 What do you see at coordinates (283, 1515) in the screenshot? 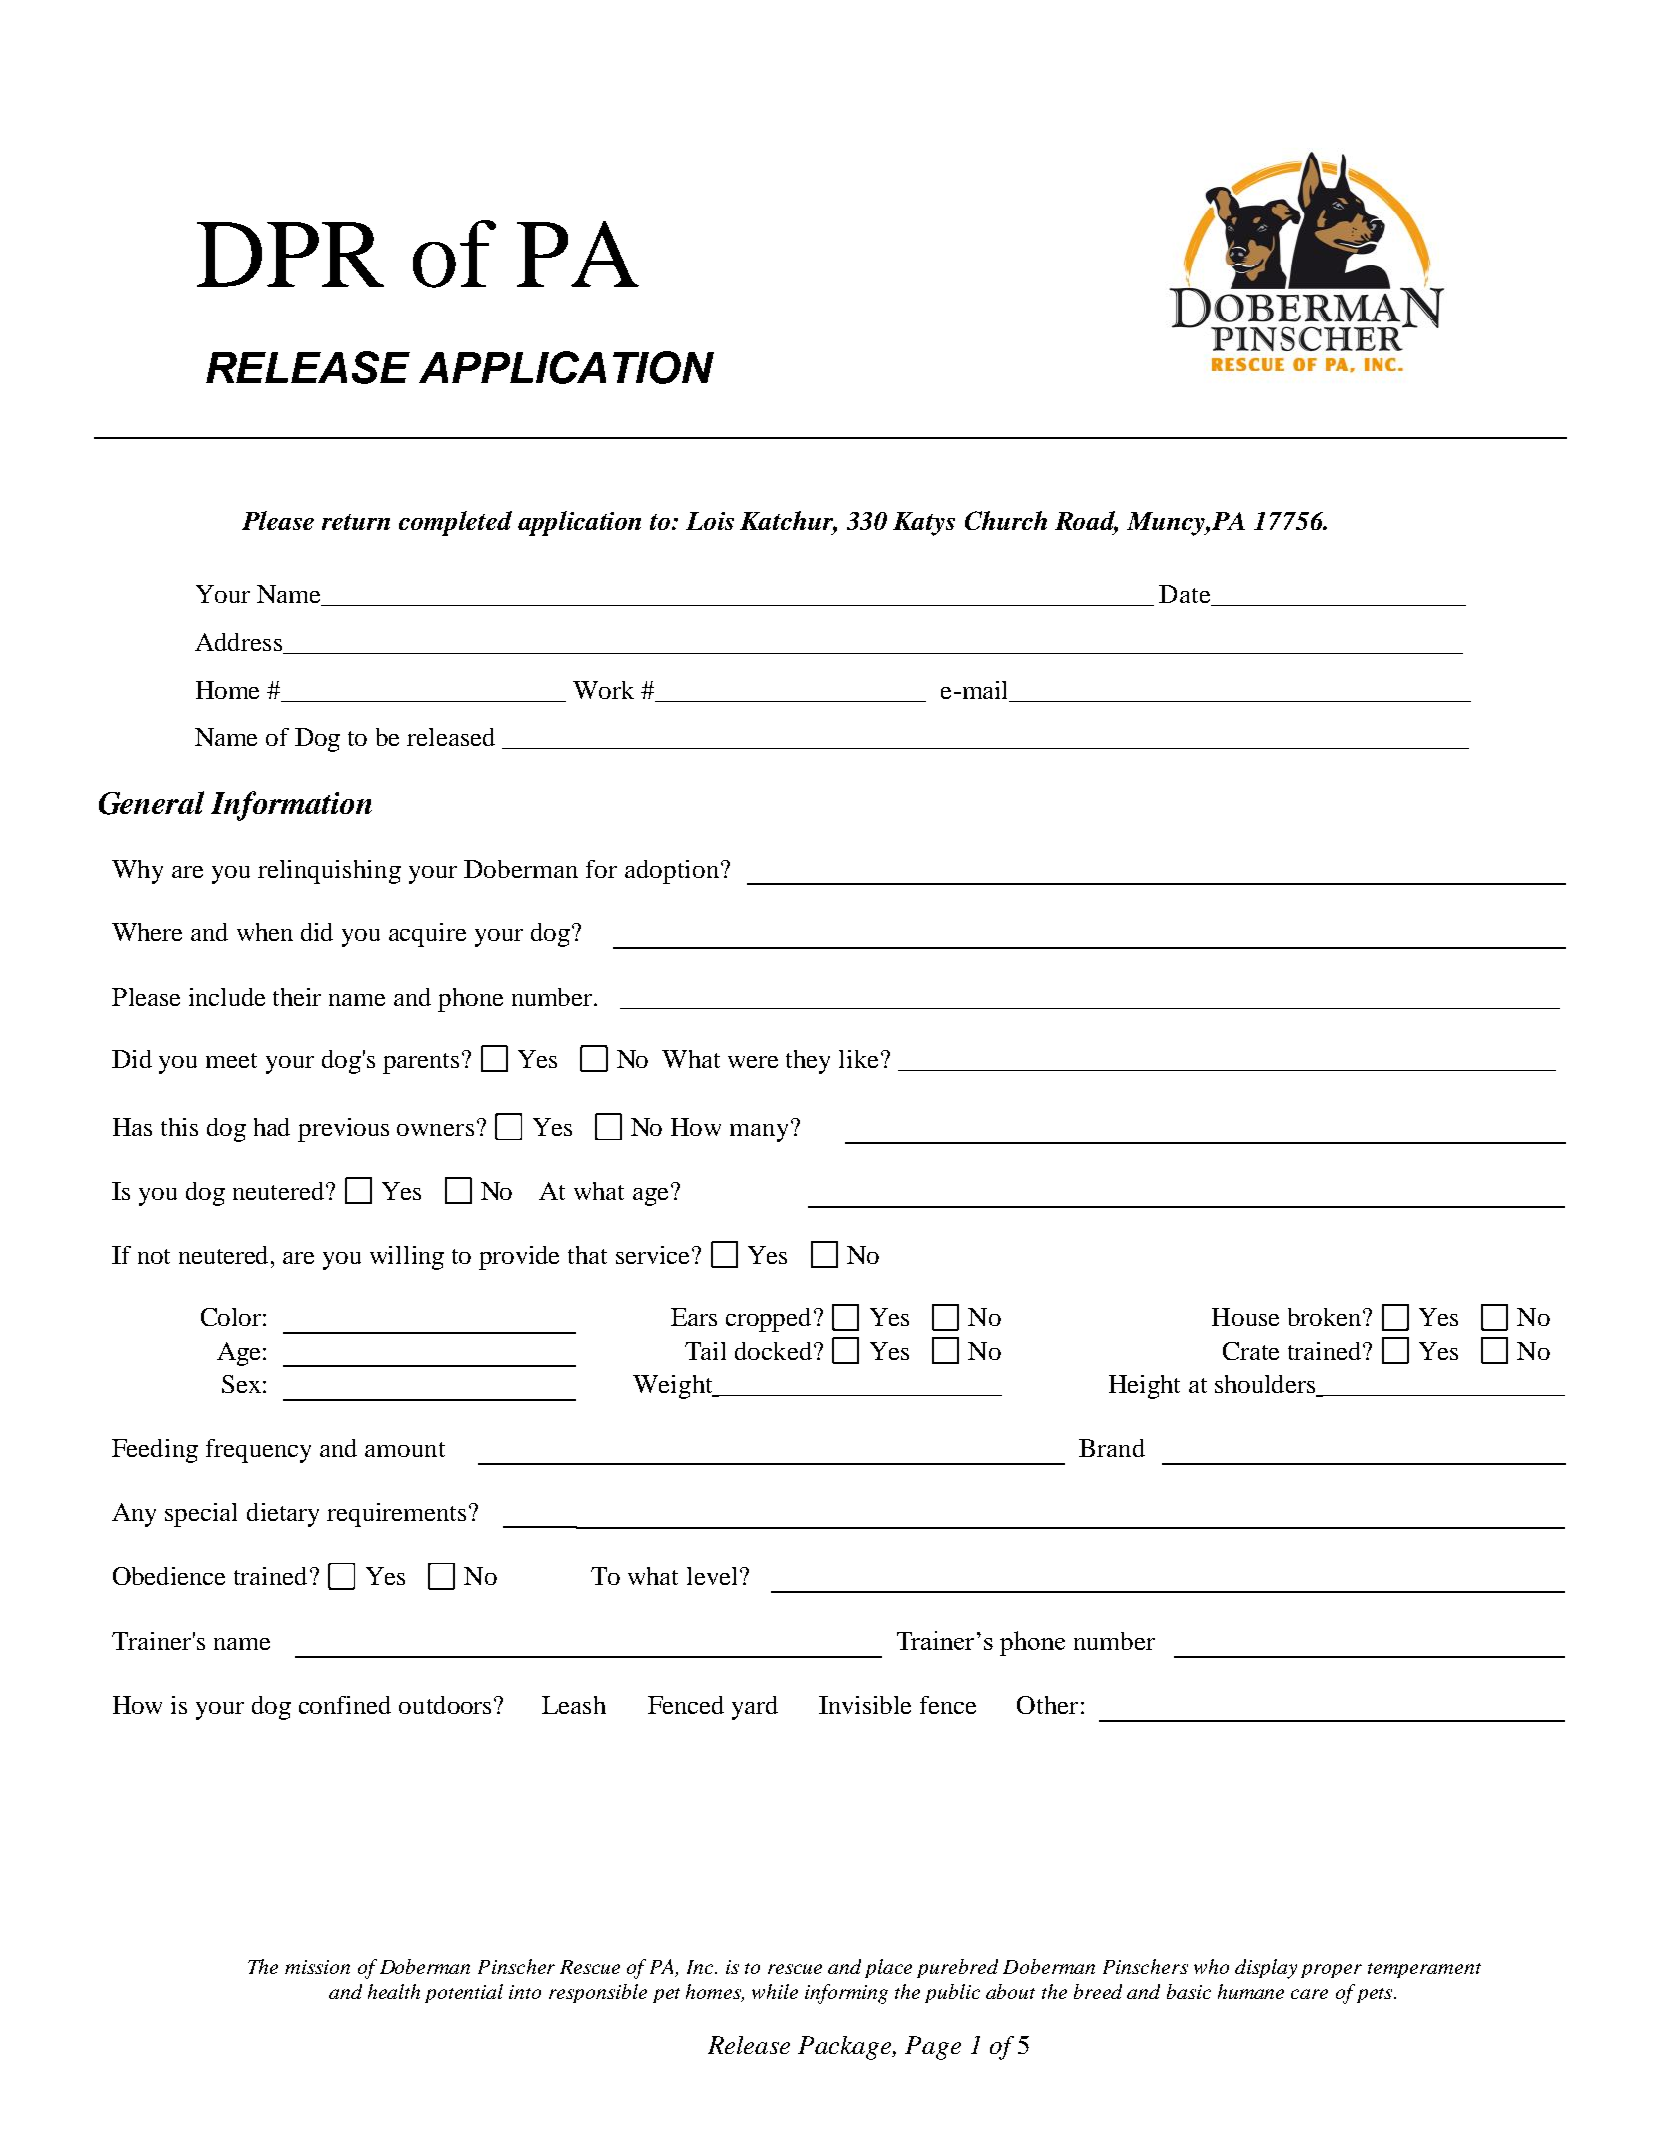
I see `dietary` at bounding box center [283, 1515].
